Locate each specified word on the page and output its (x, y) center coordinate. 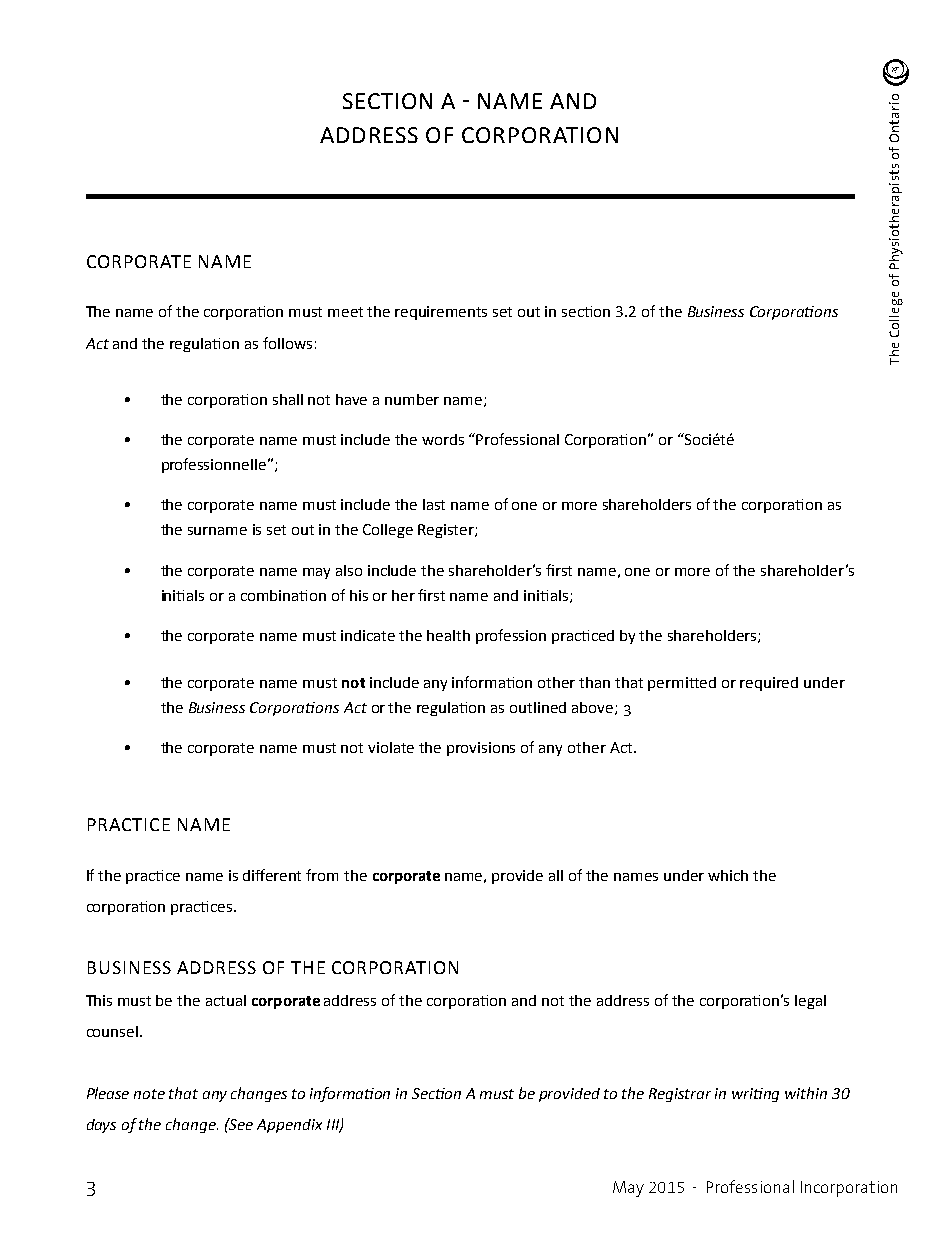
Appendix (289, 1126)
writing (755, 1095)
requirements (441, 313)
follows (287, 343)
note (149, 1094)
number (412, 399)
